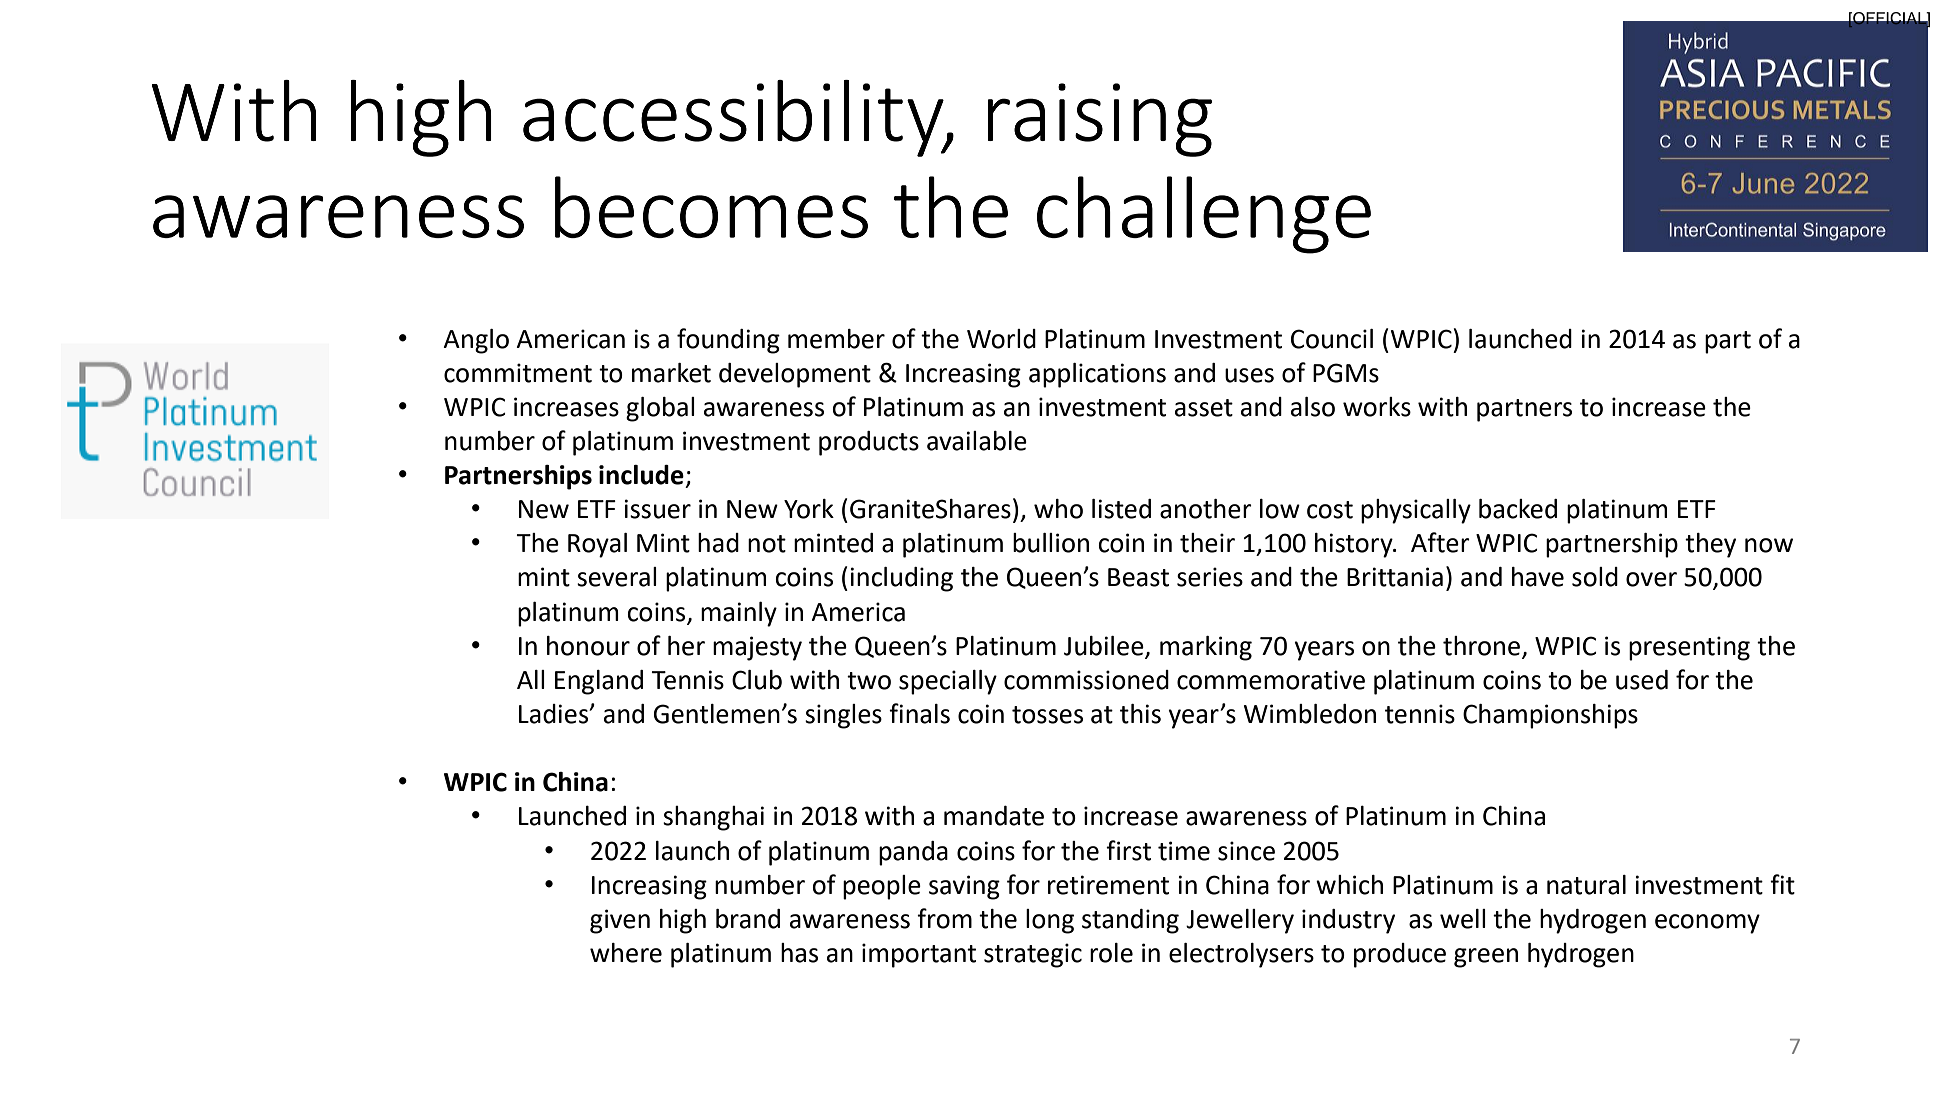 Image resolution: width=1950 pixels, height=1097 pixels. Describe the element at coordinates (1332, 339) in the screenshot. I see `Council` at that location.
